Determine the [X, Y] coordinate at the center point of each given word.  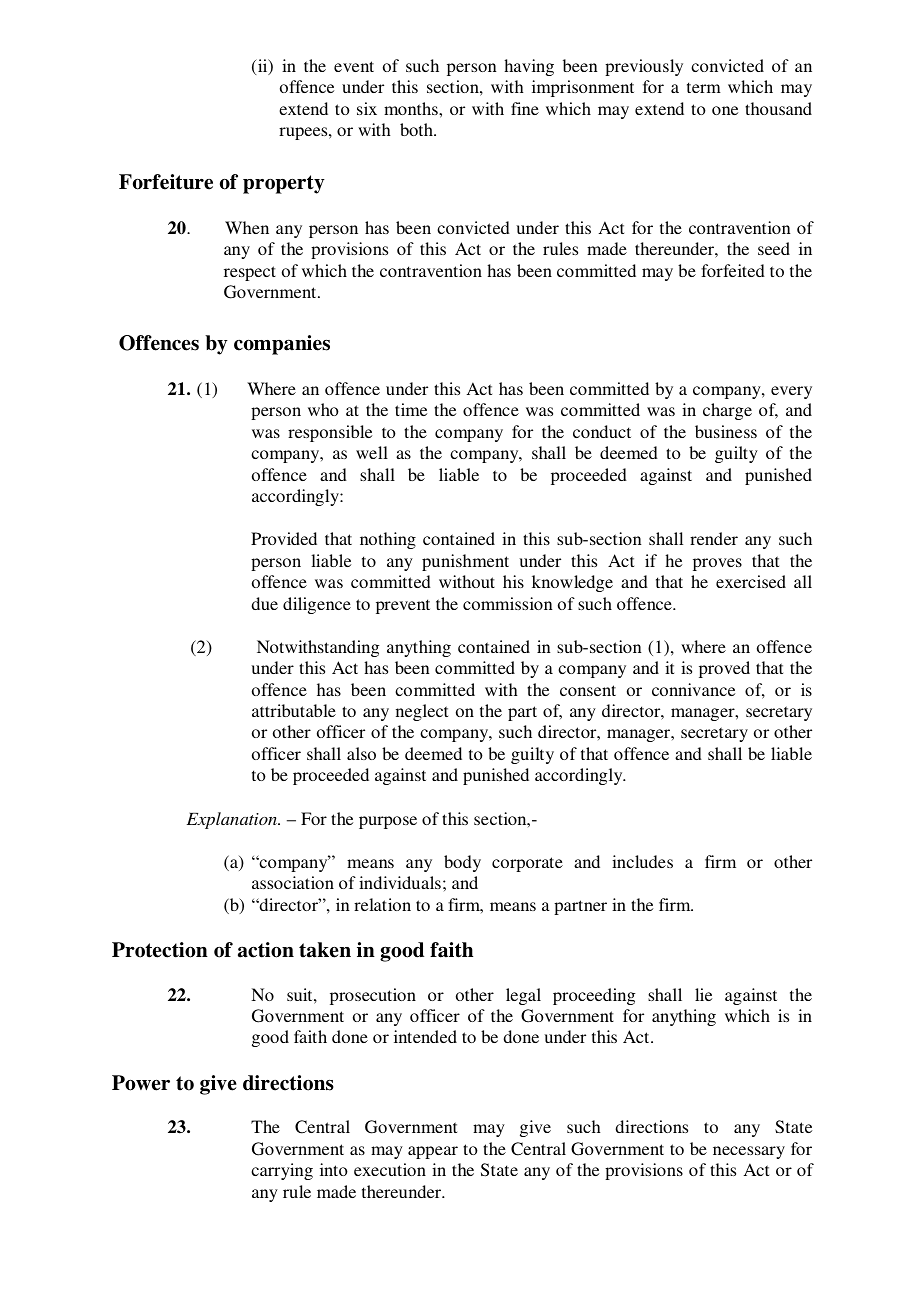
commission [508, 603]
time [411, 409]
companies [282, 345]
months [412, 108]
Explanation [233, 820]
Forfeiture [166, 182]
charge [727, 411]
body [462, 863]
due [264, 603]
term [704, 87]
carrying [282, 1171]
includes [642, 861]
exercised [751, 581]
